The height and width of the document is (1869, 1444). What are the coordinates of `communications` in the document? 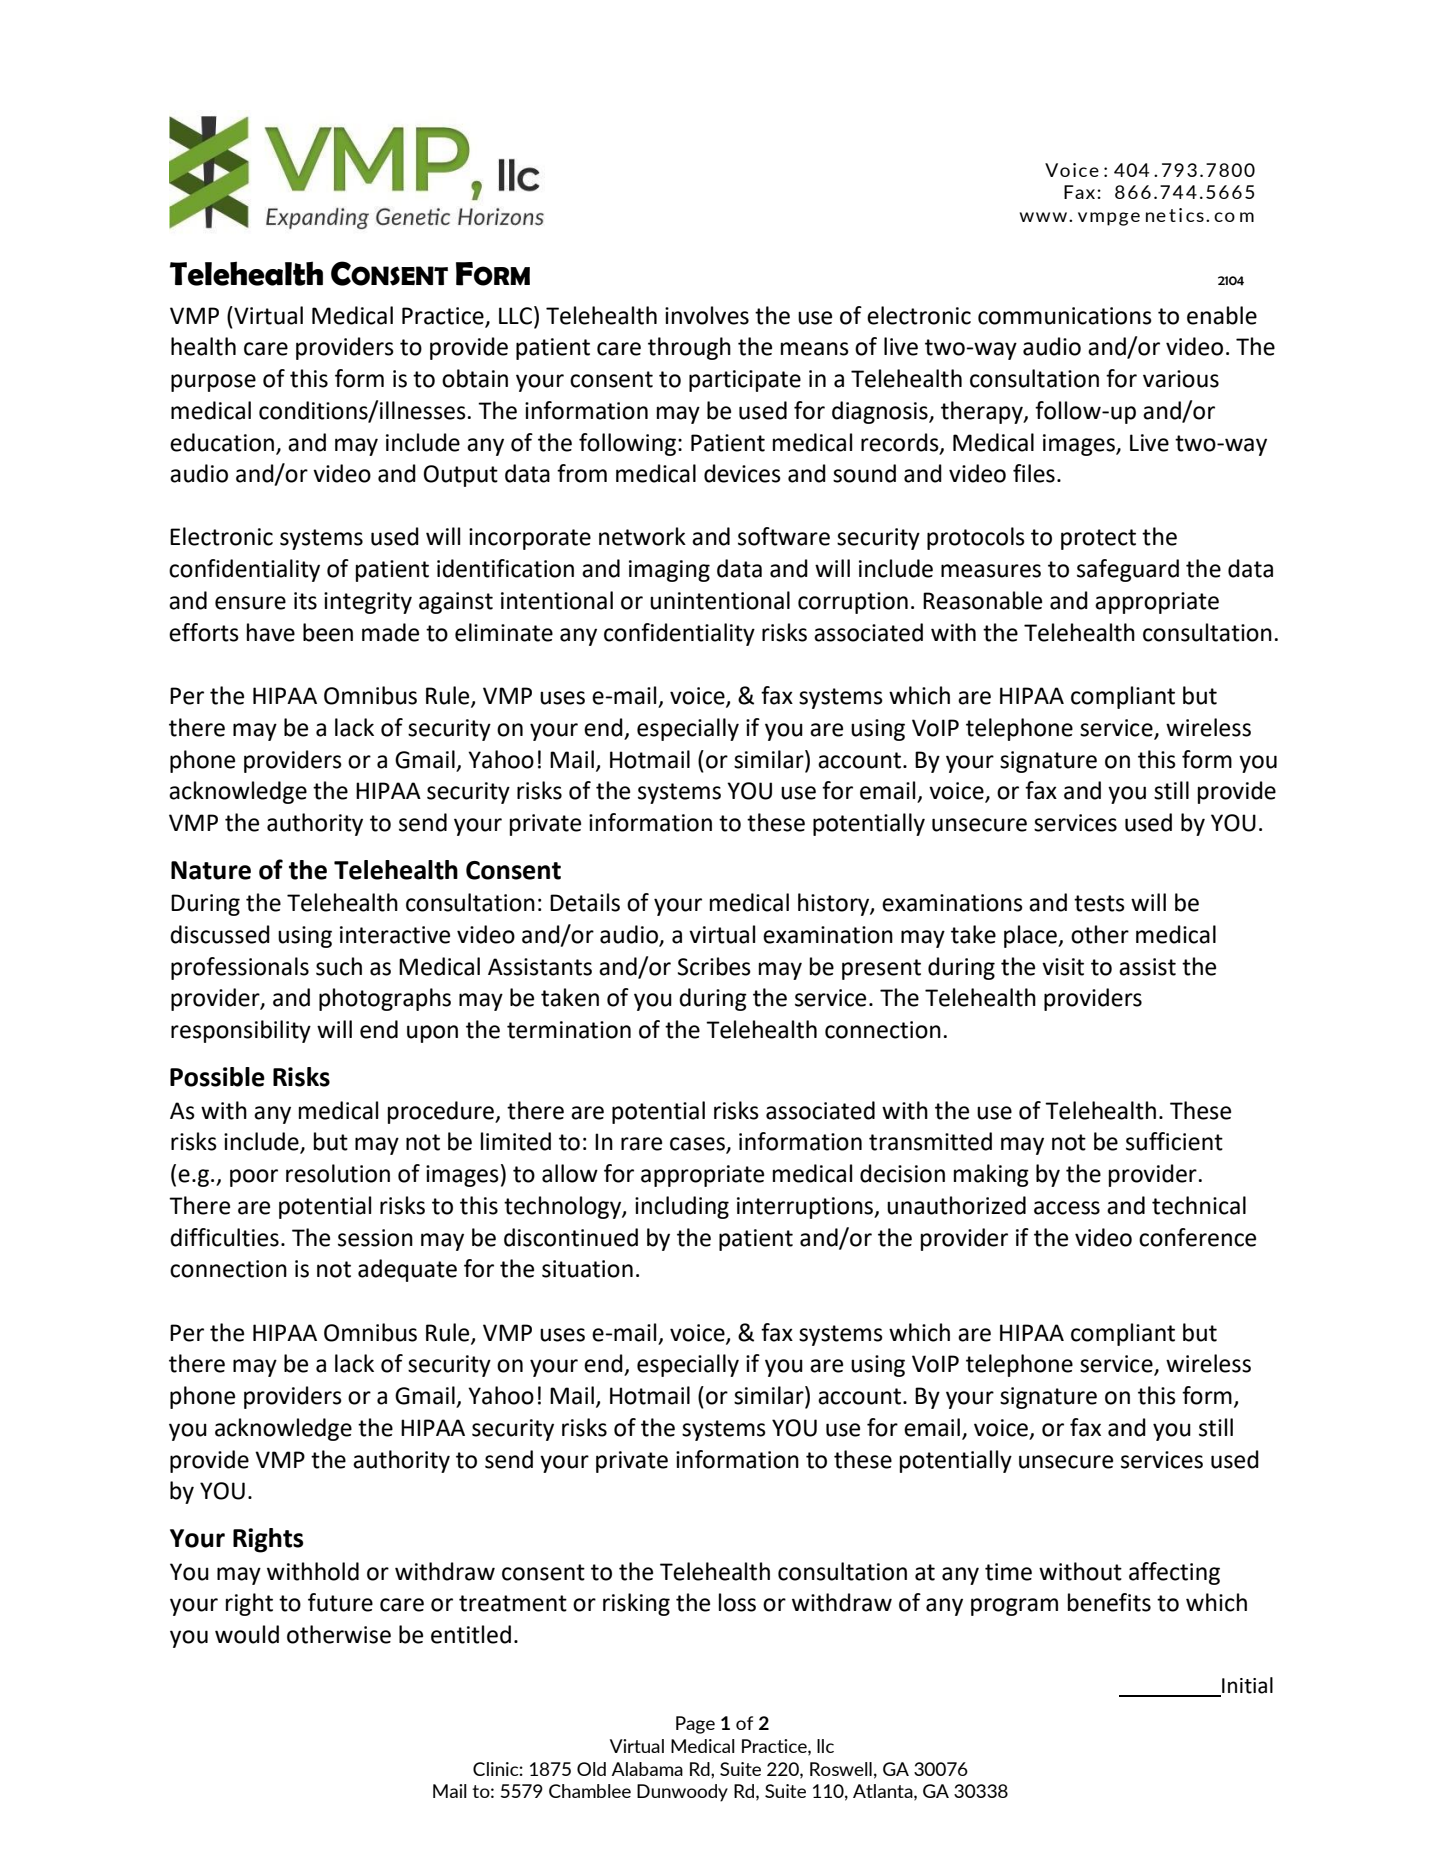 It's located at (1065, 316).
